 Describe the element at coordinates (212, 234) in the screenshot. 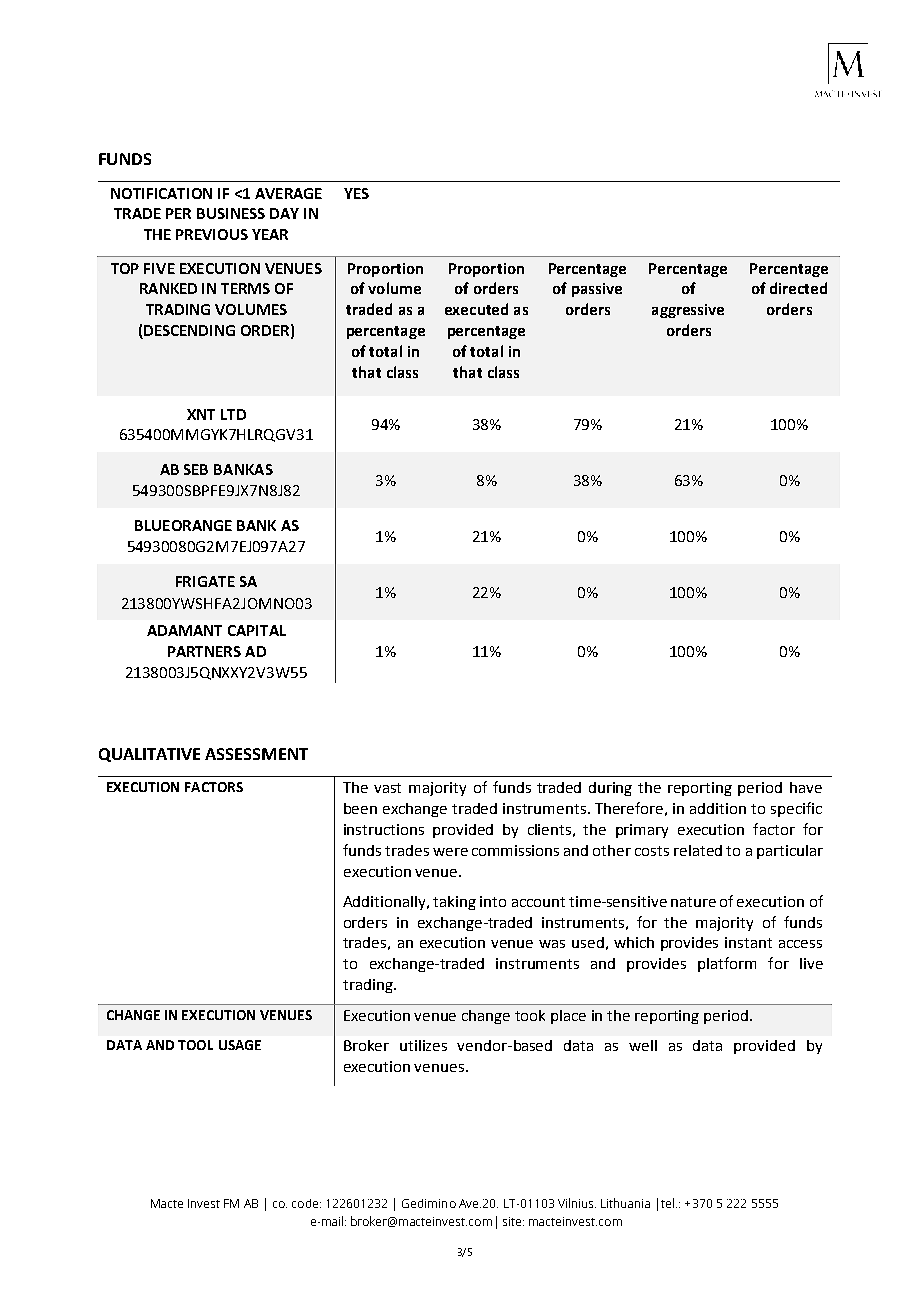

I see `PREVIOUS` at that location.
